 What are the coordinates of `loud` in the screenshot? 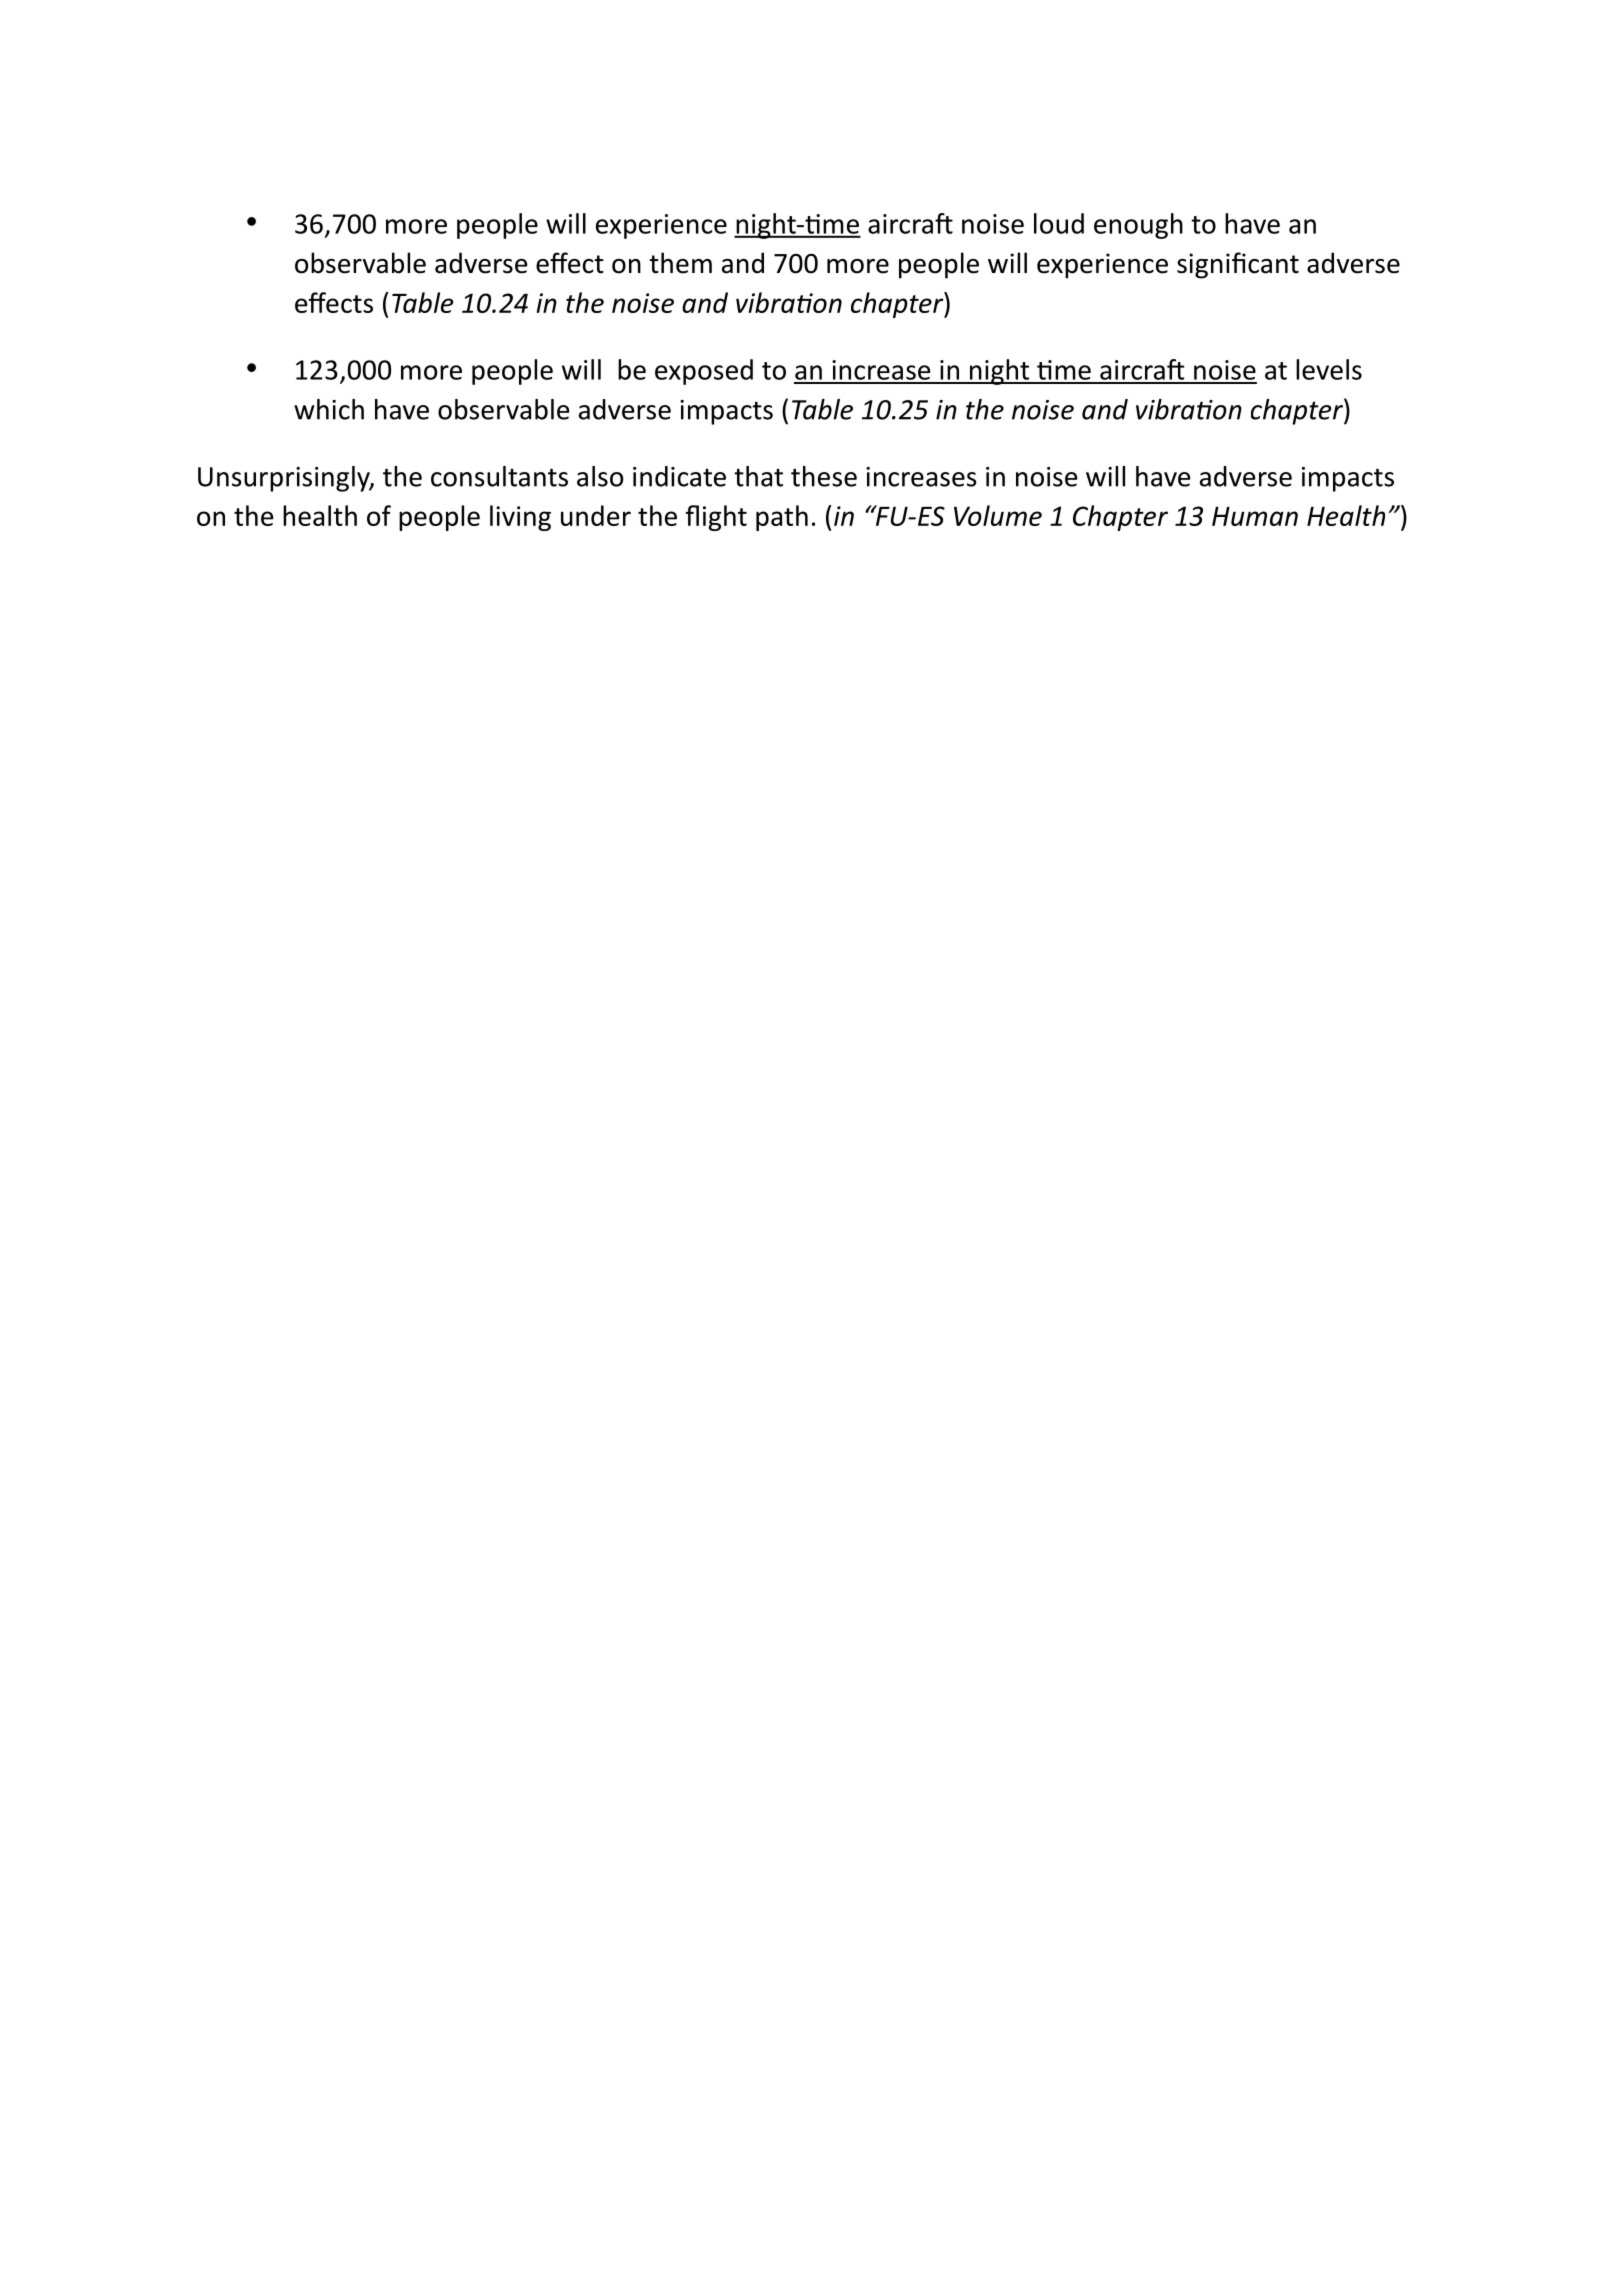 It's located at (1059, 223).
